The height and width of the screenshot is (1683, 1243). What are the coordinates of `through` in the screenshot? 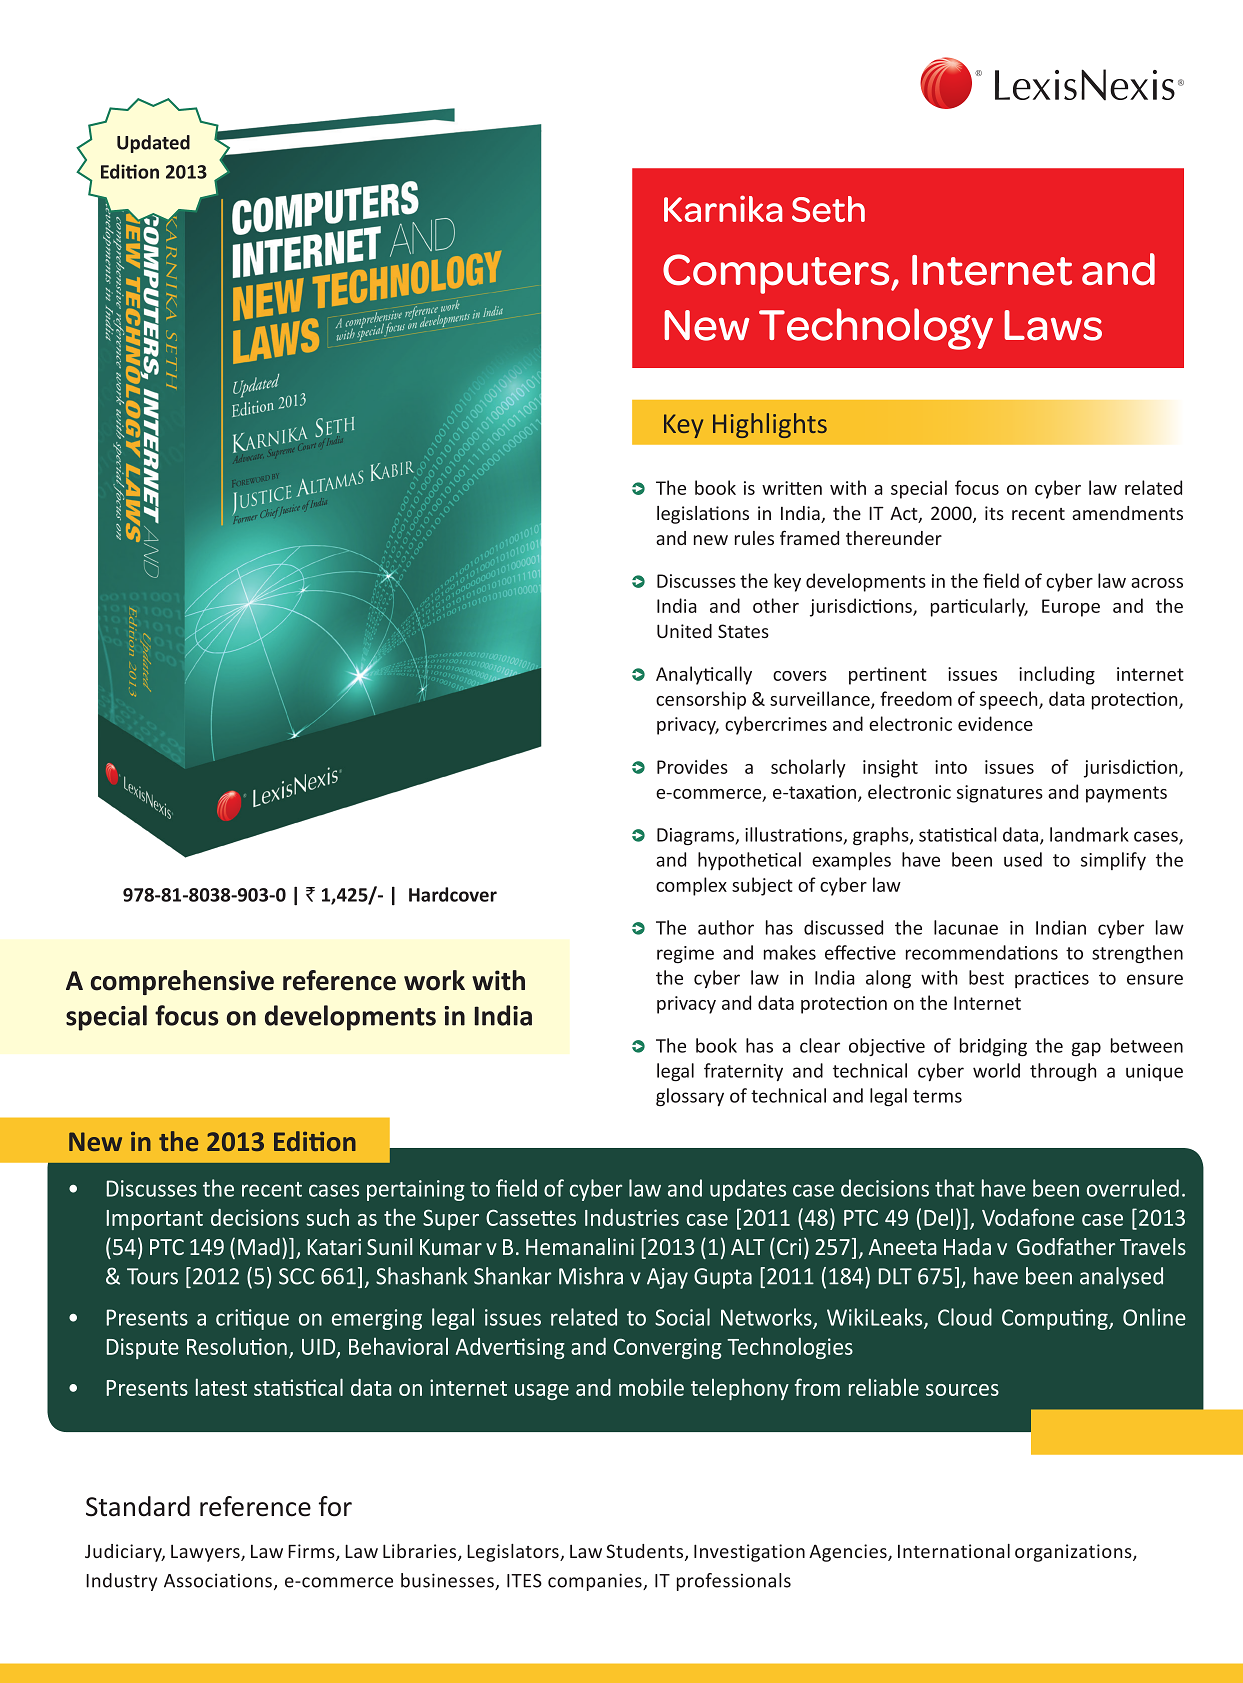 It's located at (1063, 1072).
